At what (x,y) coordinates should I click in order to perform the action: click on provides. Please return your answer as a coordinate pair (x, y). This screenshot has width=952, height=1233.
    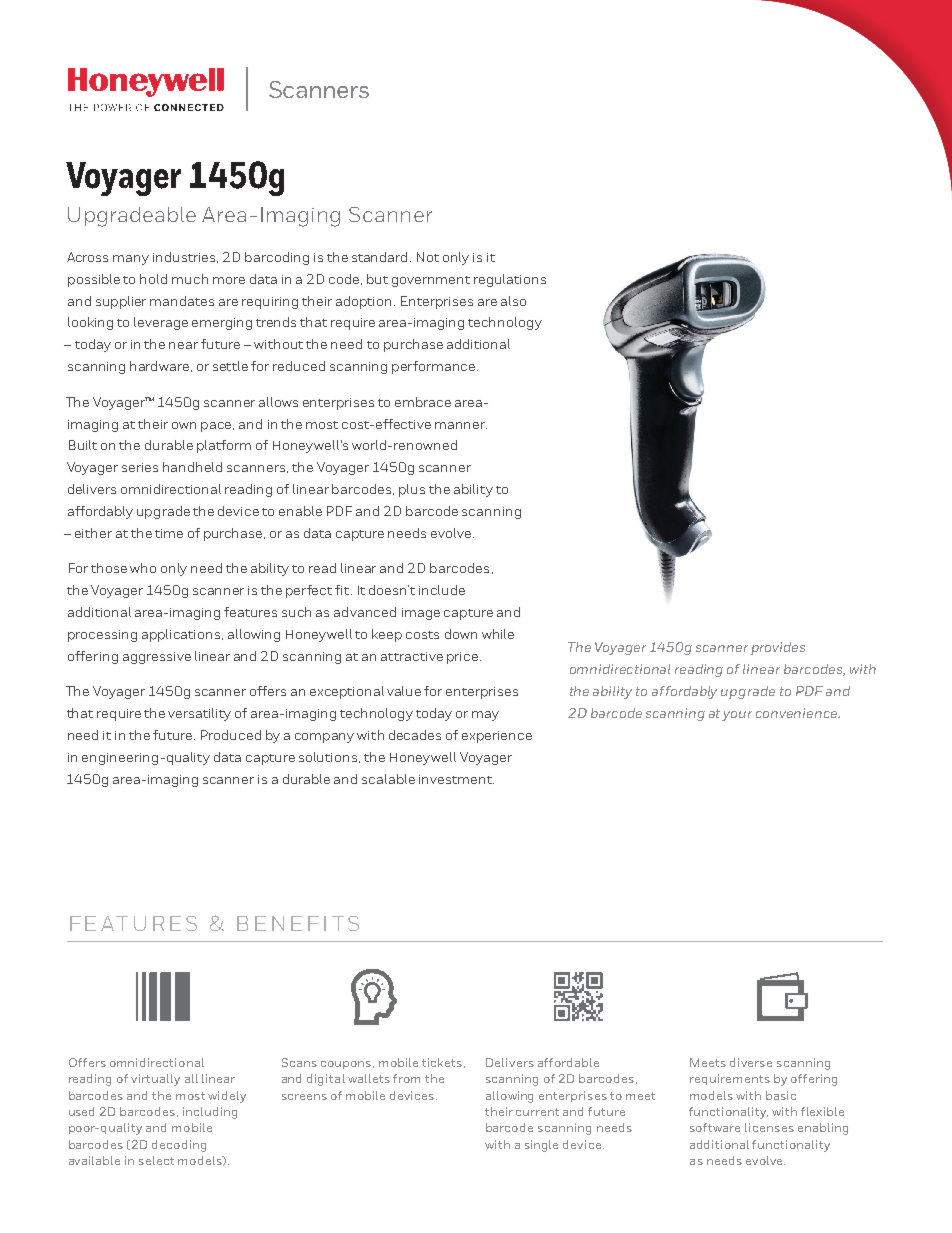
    Looking at the image, I should click on (778, 648).
